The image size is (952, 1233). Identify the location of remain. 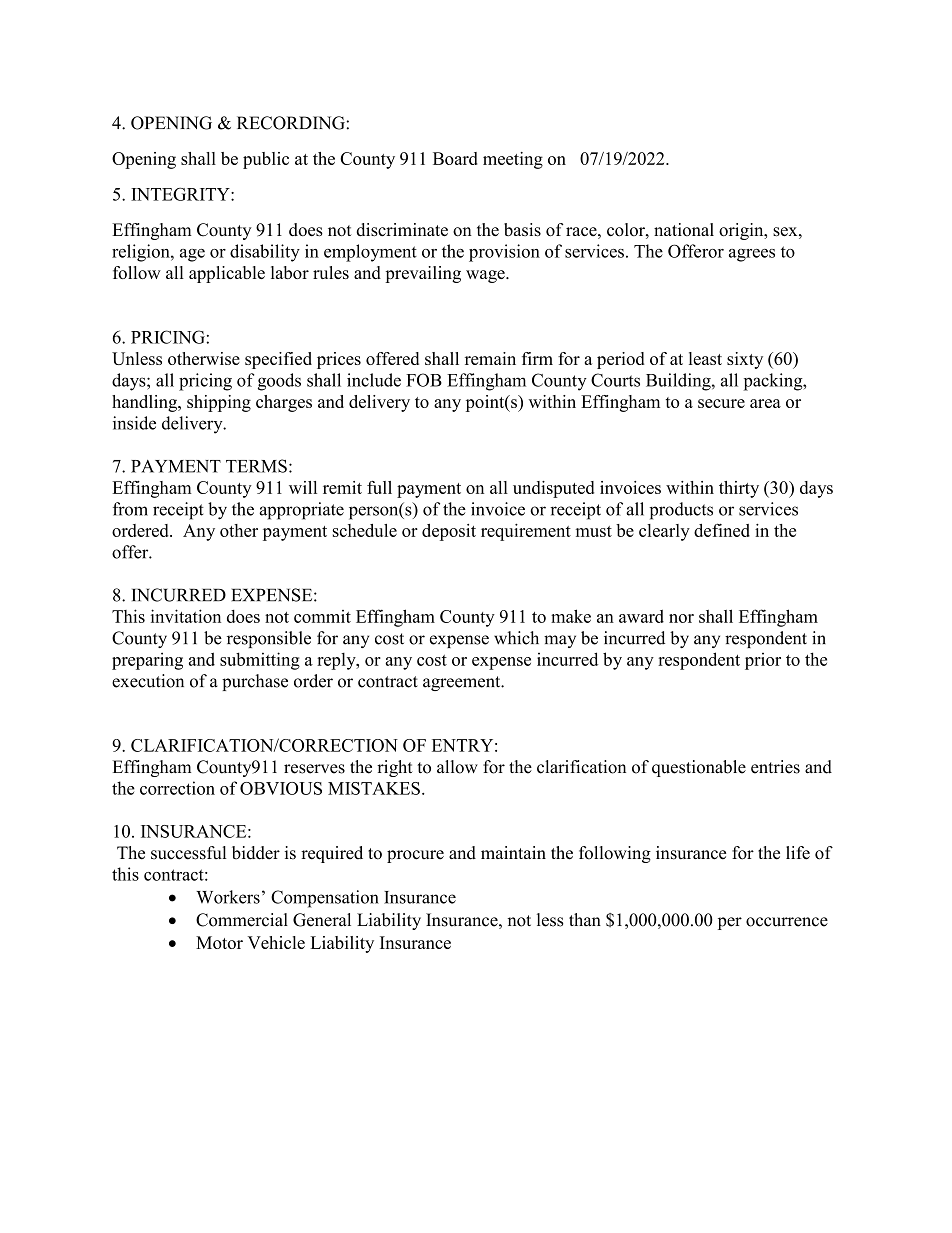
(490, 358).
